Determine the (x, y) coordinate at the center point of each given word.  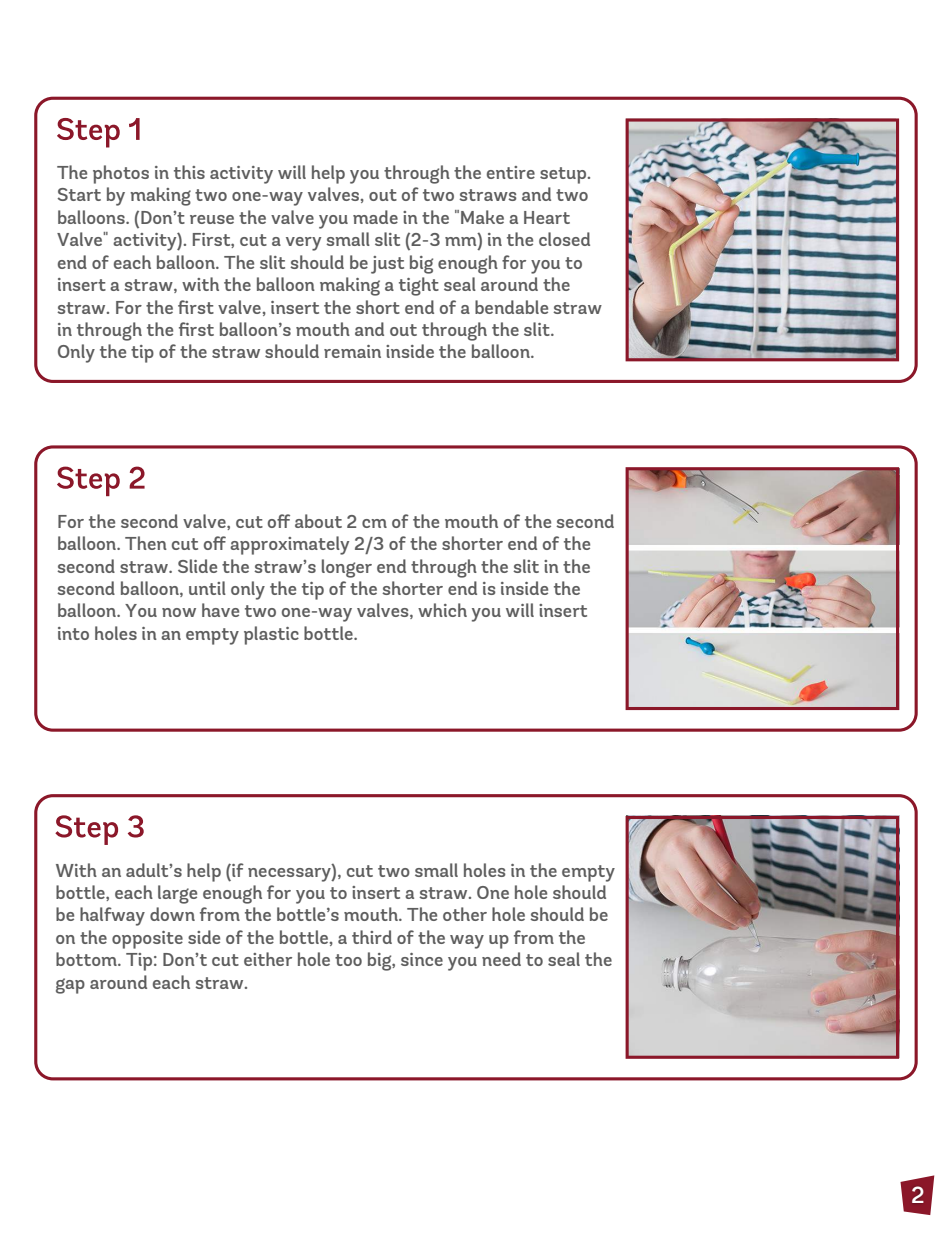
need (501, 959)
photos (121, 174)
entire (511, 172)
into (73, 633)
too (348, 960)
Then (146, 543)
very (303, 244)
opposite (147, 940)
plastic (271, 635)
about (318, 521)
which (442, 610)
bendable (511, 307)
